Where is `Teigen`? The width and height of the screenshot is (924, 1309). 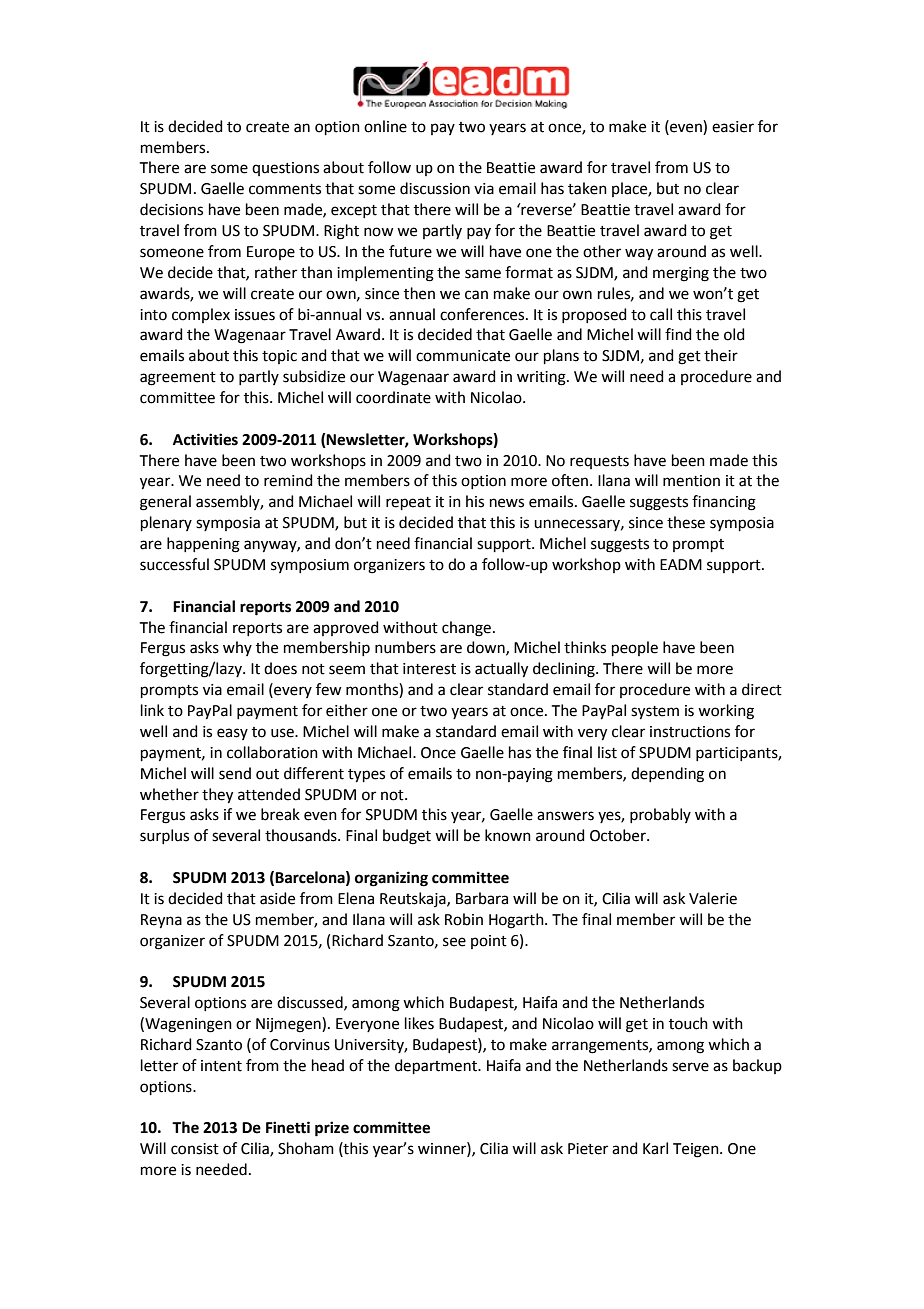
Teigen is located at coordinates (697, 1150).
